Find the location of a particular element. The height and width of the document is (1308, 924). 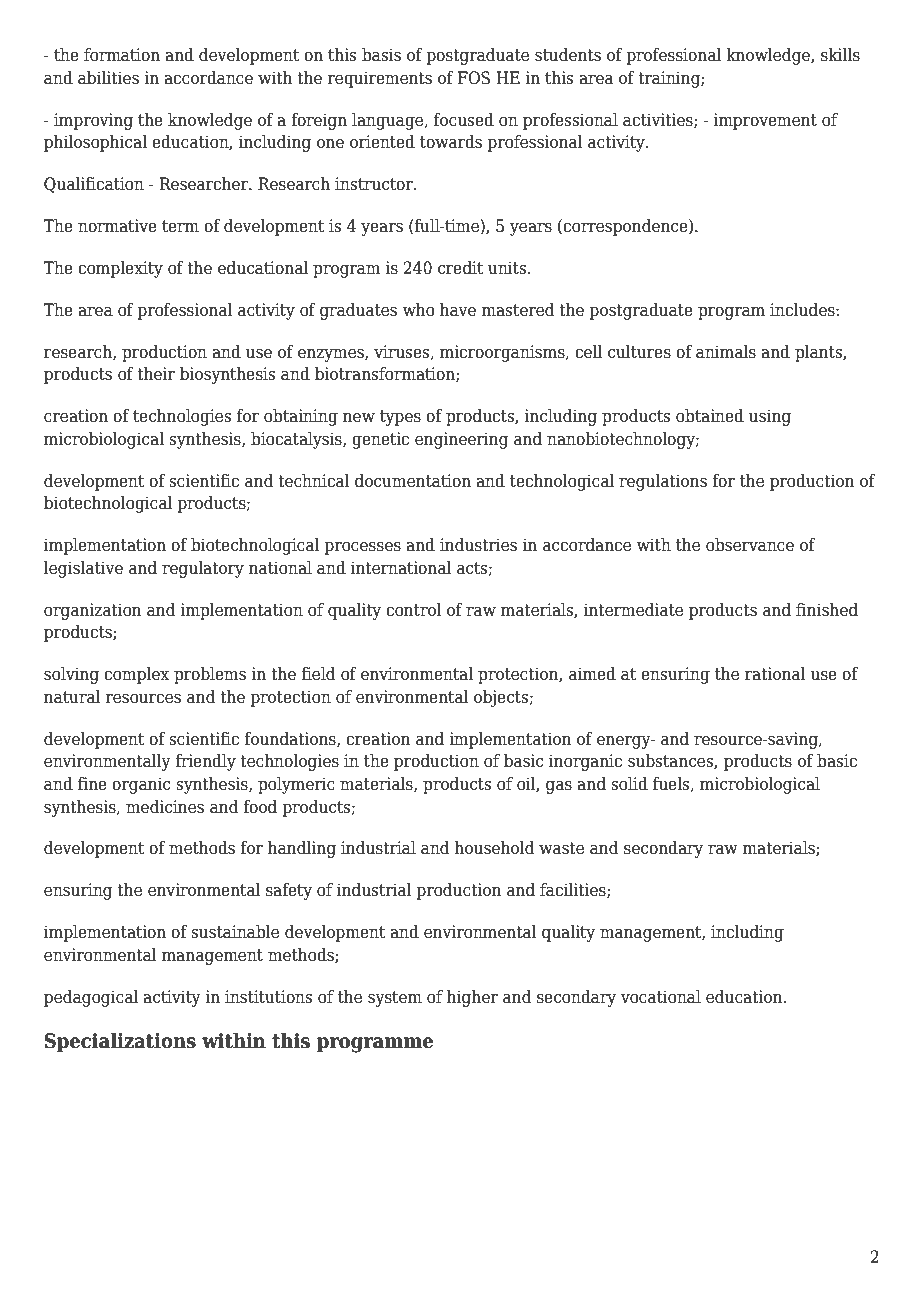

engineering is located at coordinates (461, 440).
